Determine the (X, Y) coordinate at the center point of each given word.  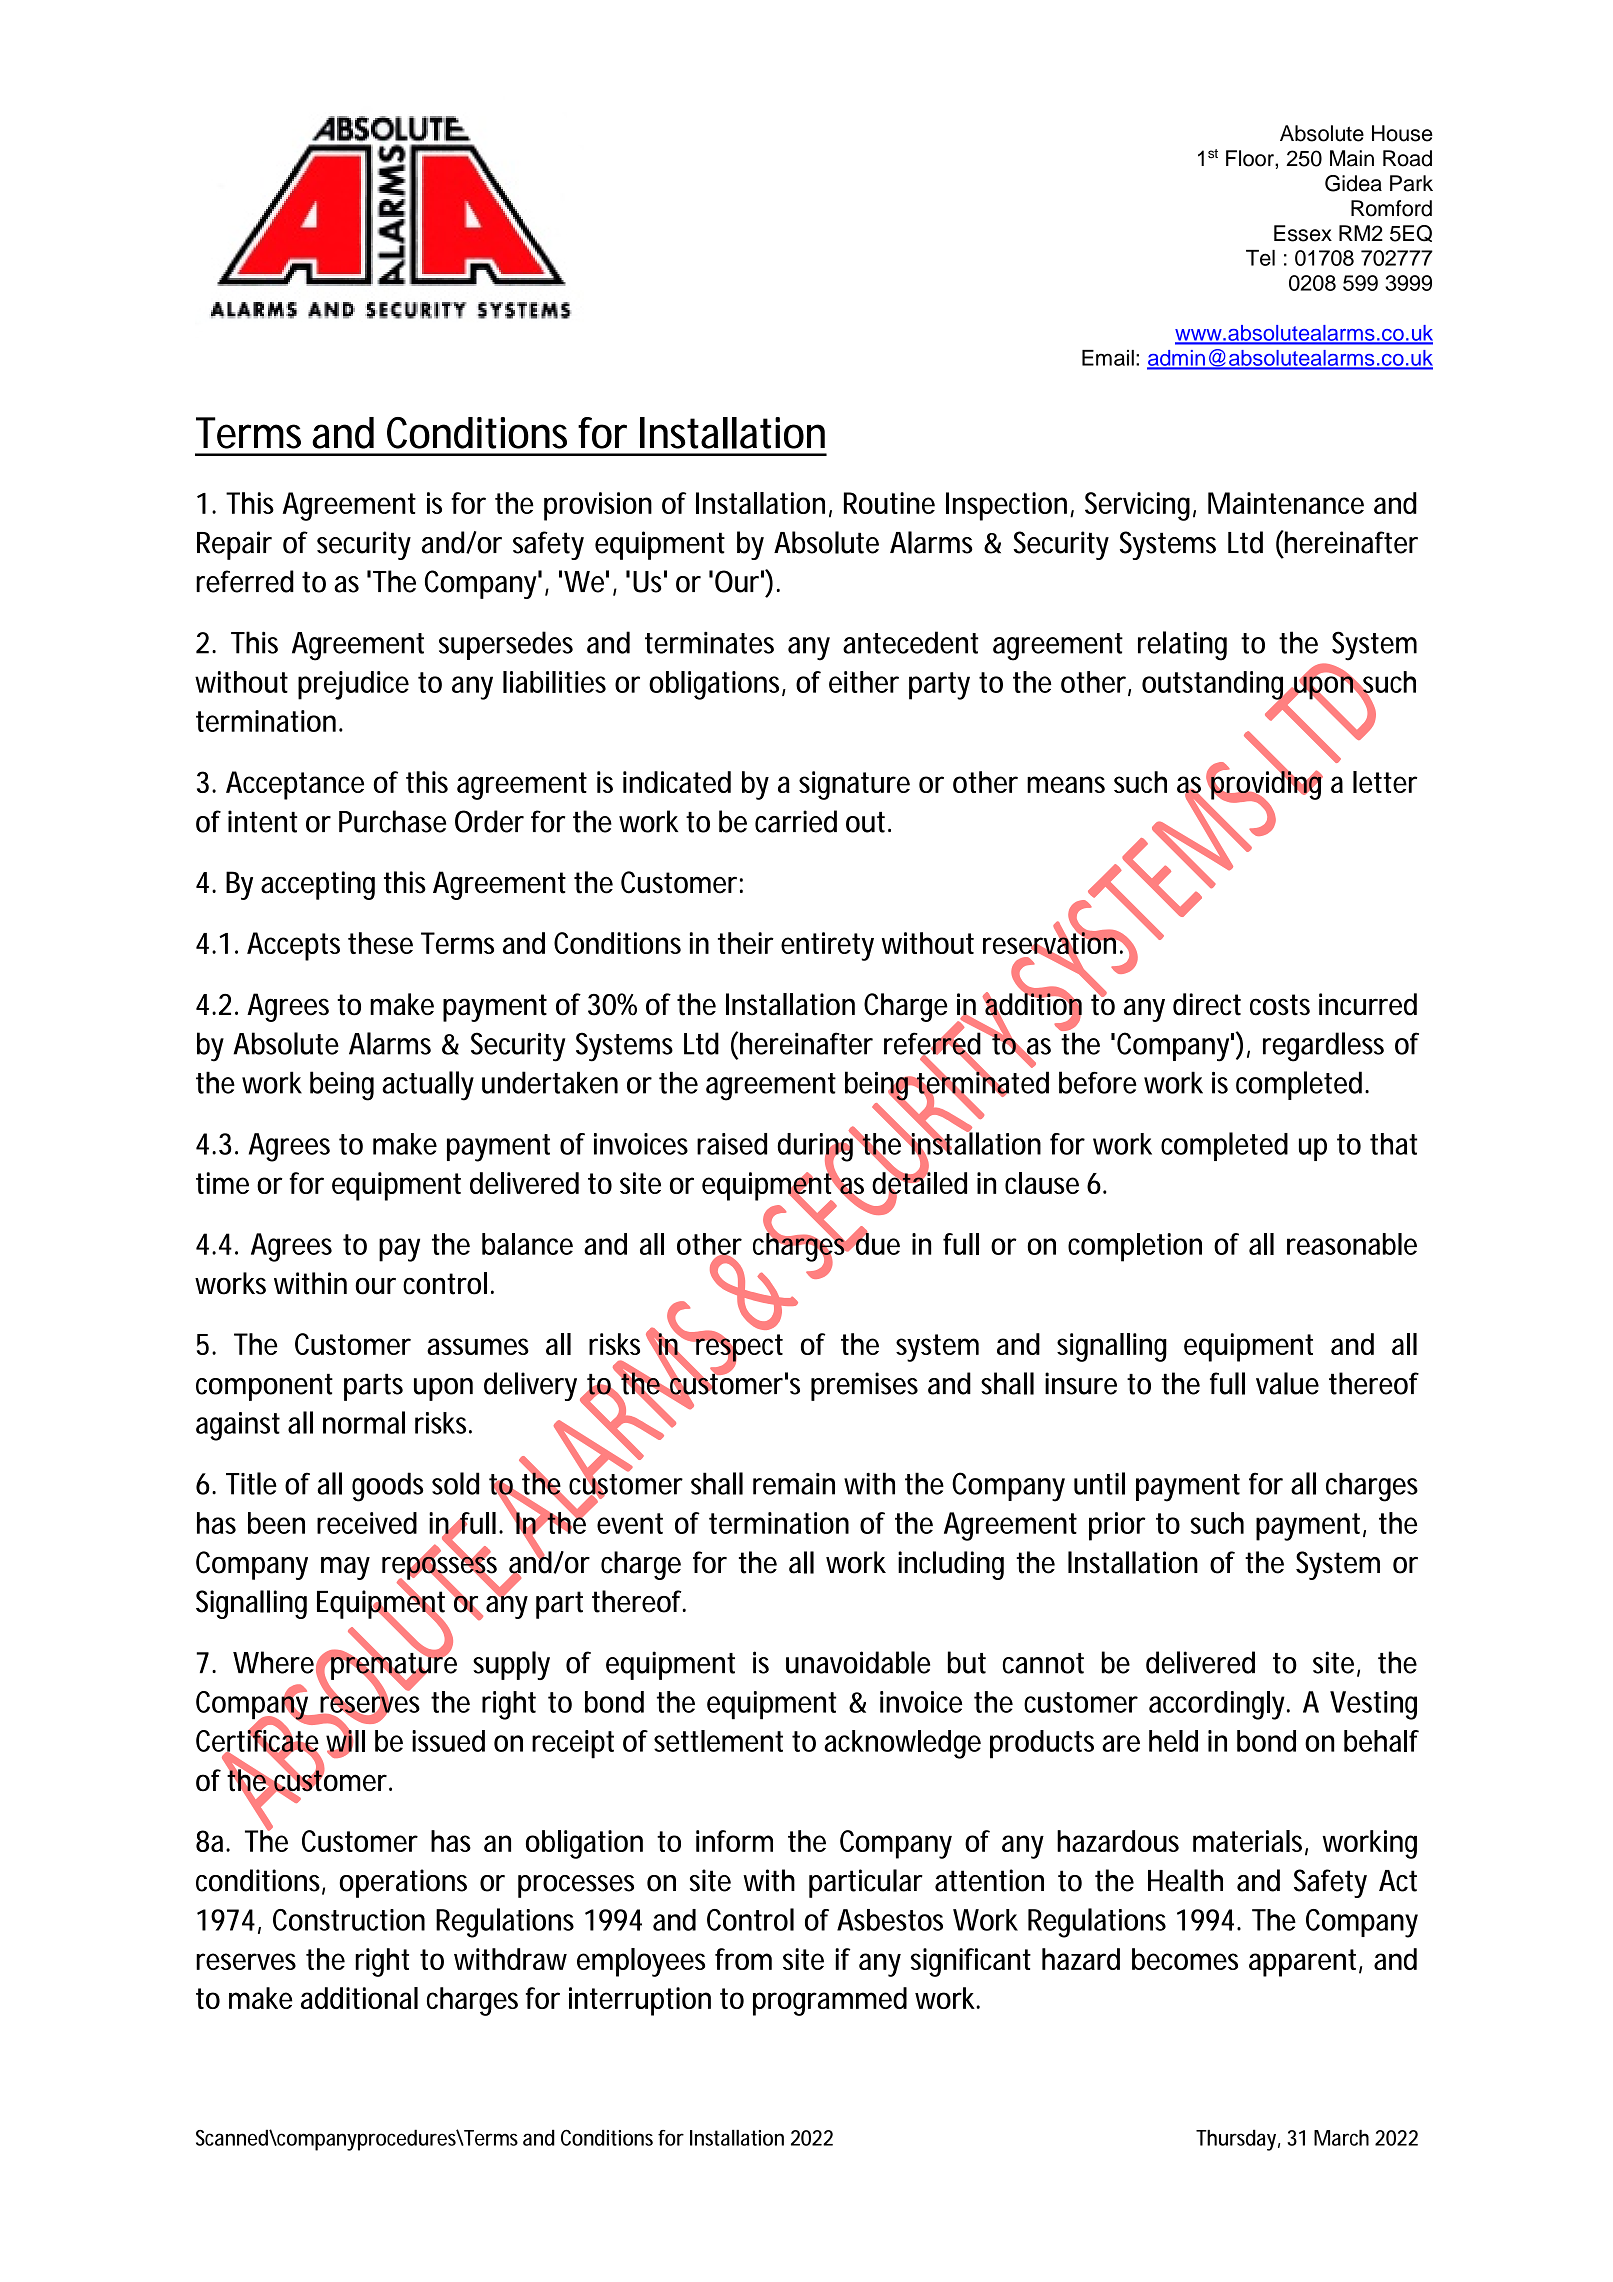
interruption (640, 2001)
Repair (234, 545)
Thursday (1236, 2140)
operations (403, 1883)
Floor (1251, 158)
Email (1108, 358)
